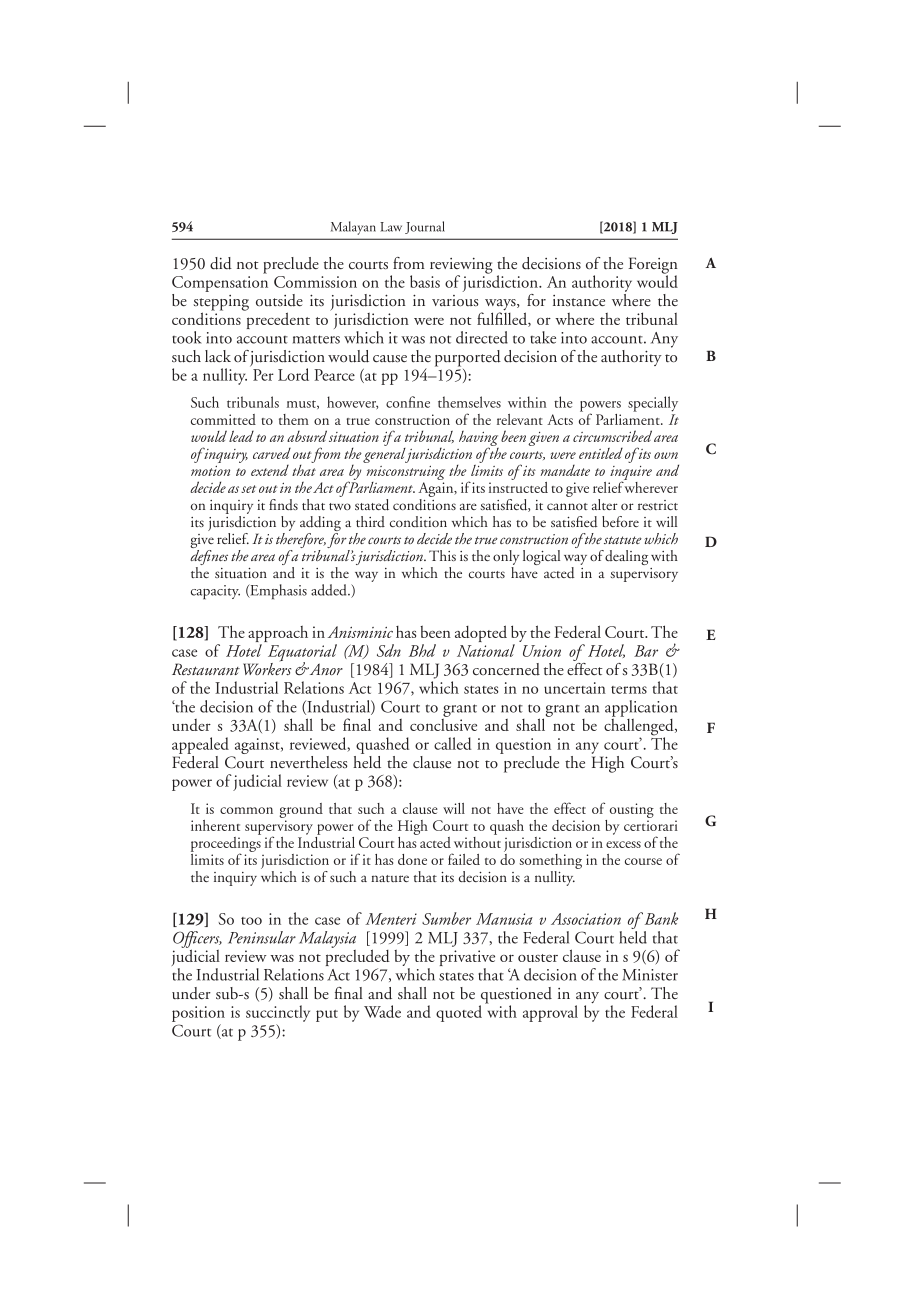  What do you see at coordinates (221, 263) in the page?
I see `did` at bounding box center [221, 263].
